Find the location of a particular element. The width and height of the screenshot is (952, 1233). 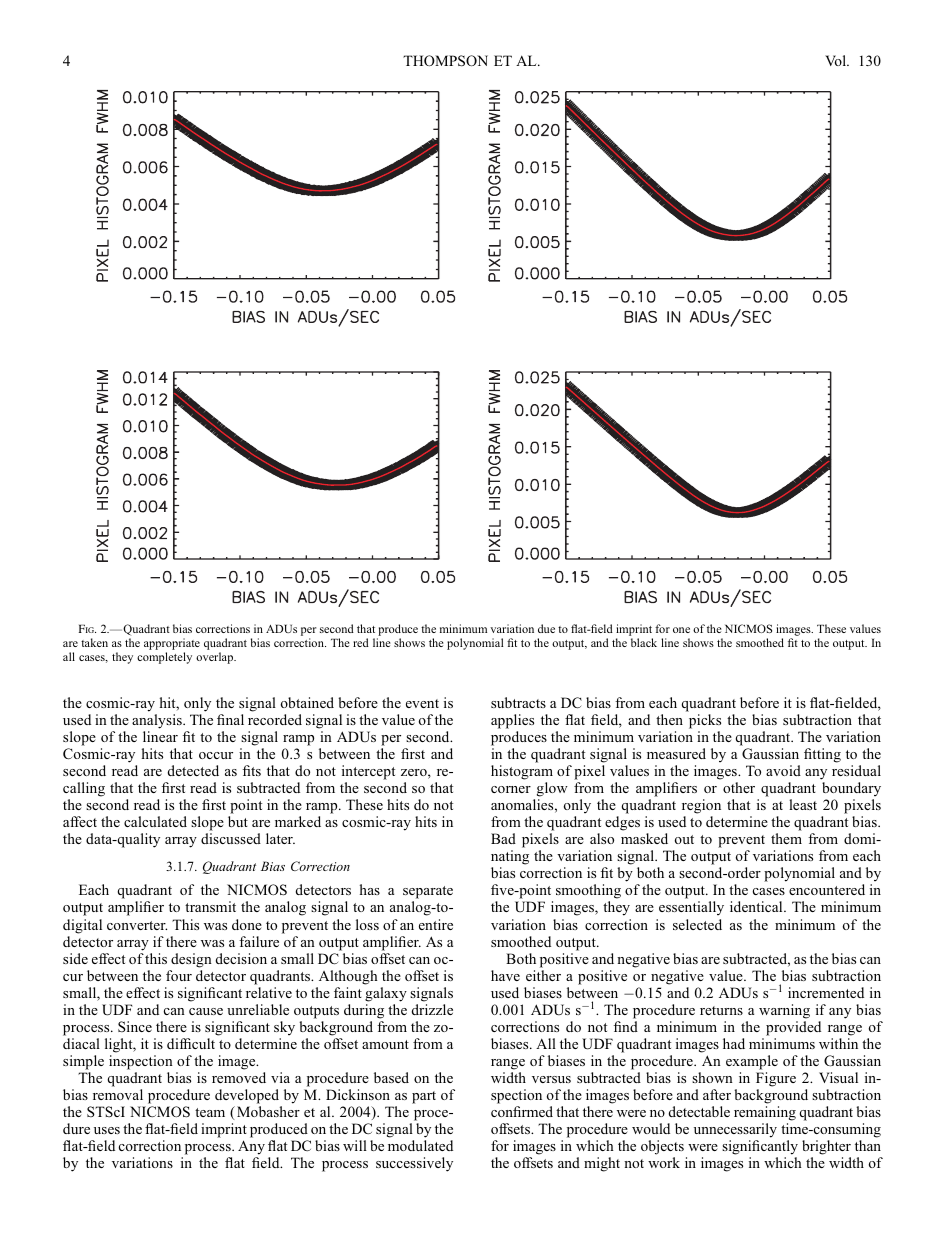

Vol is located at coordinates (836, 60).
